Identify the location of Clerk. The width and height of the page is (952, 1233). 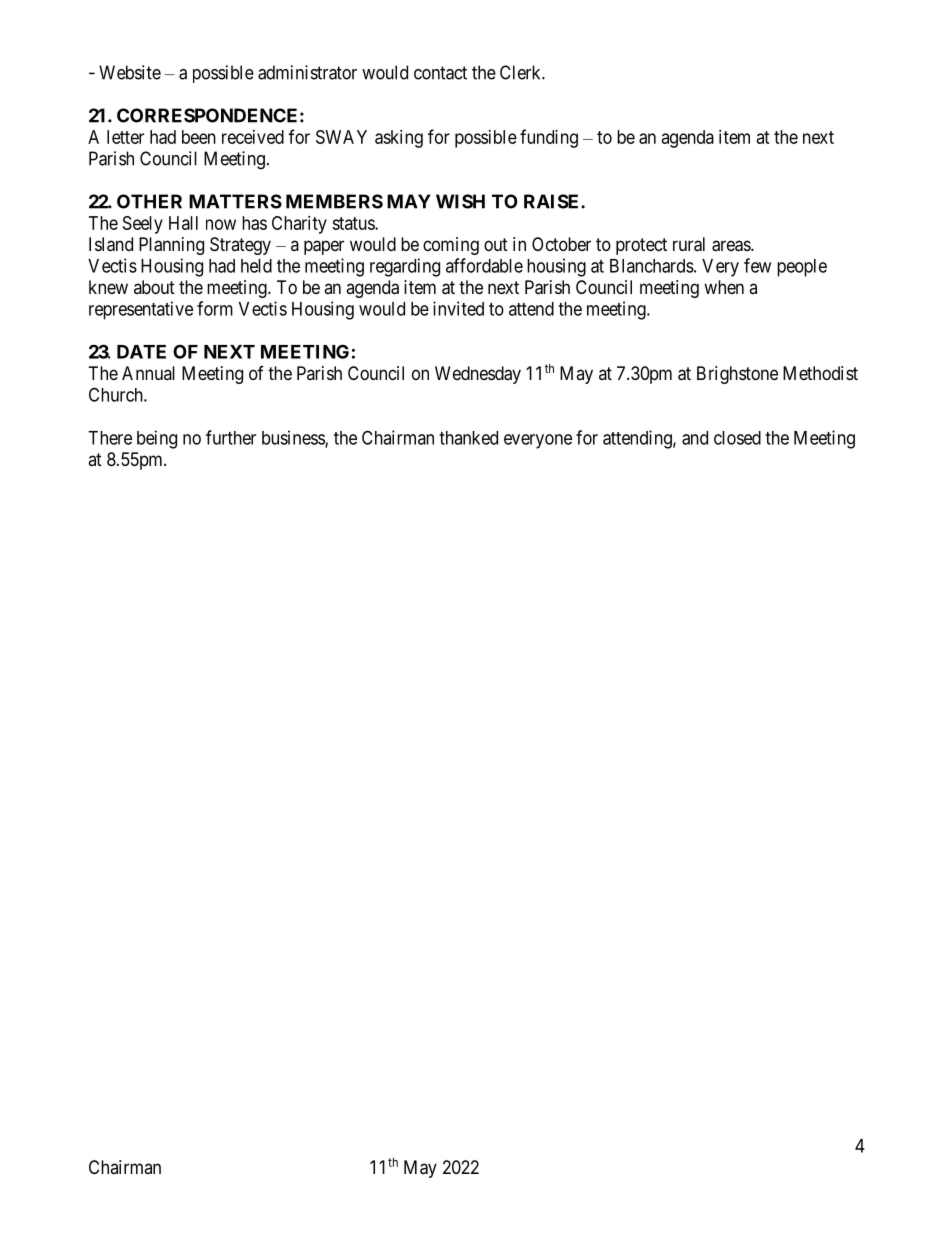
(521, 72).
